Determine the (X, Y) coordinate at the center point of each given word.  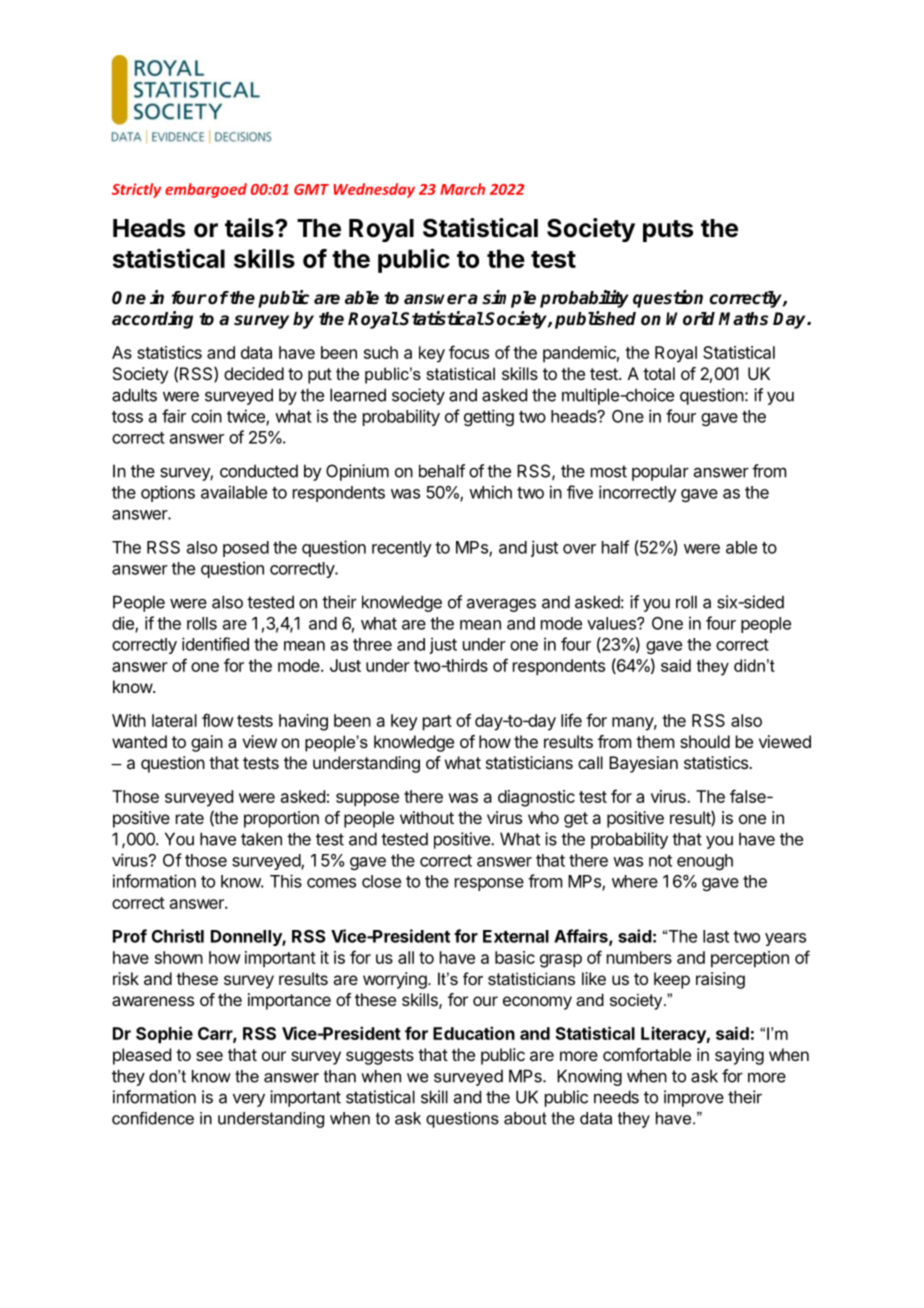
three (372, 644)
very (249, 1100)
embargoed (206, 190)
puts (668, 231)
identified (215, 644)
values (612, 623)
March (462, 189)
